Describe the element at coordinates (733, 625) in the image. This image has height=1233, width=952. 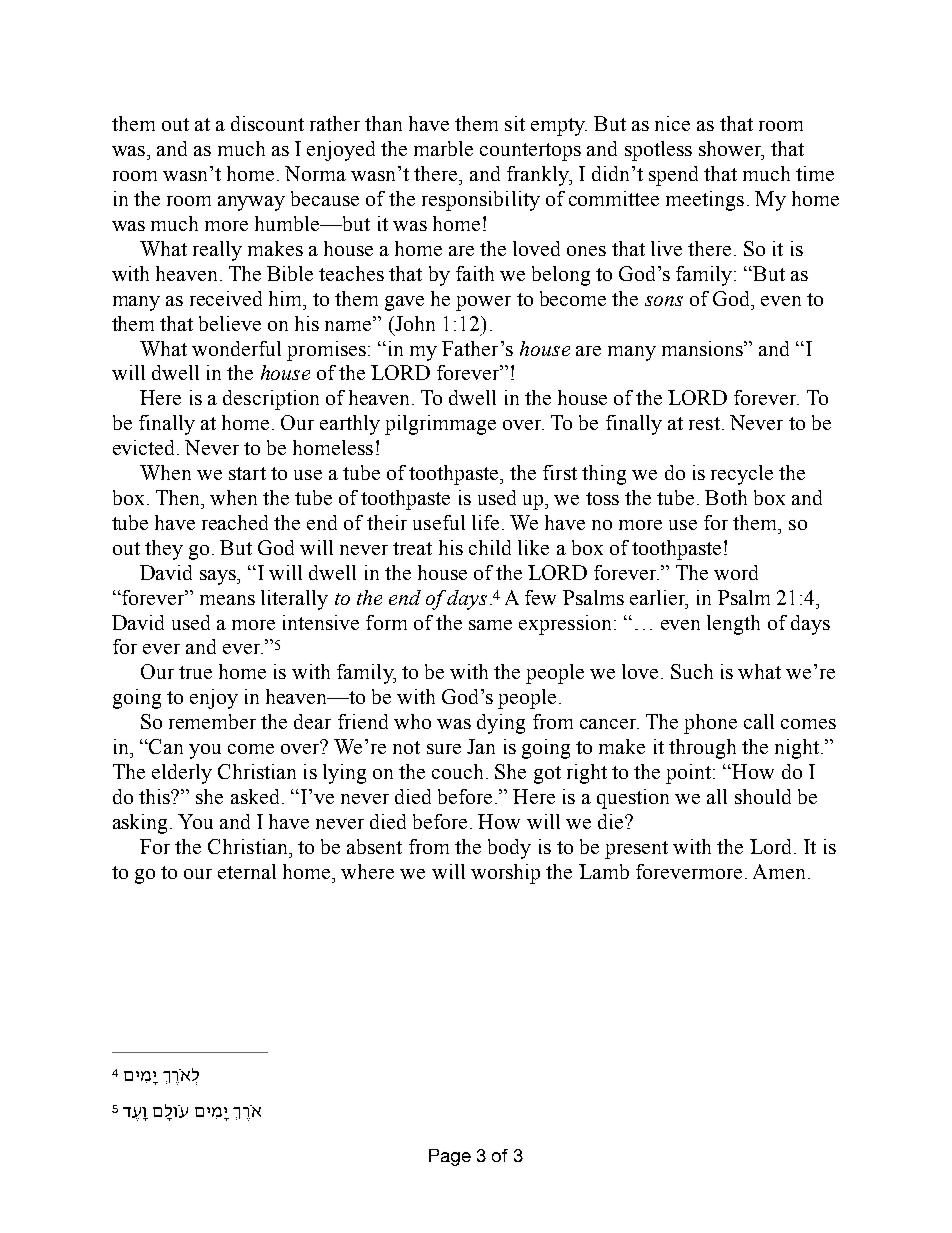
I see `length` at that location.
